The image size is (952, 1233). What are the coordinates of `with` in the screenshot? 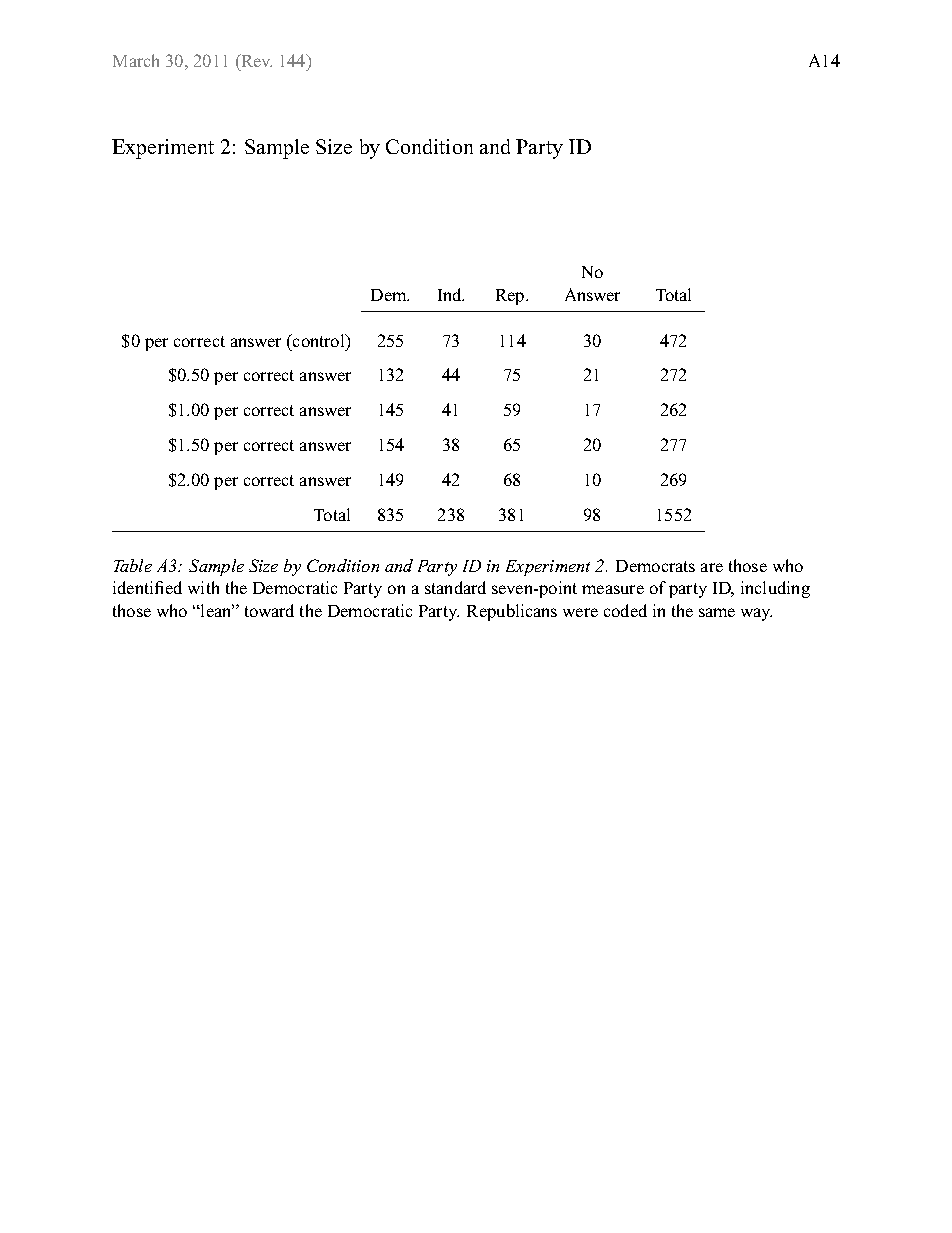 It's located at (203, 587).
